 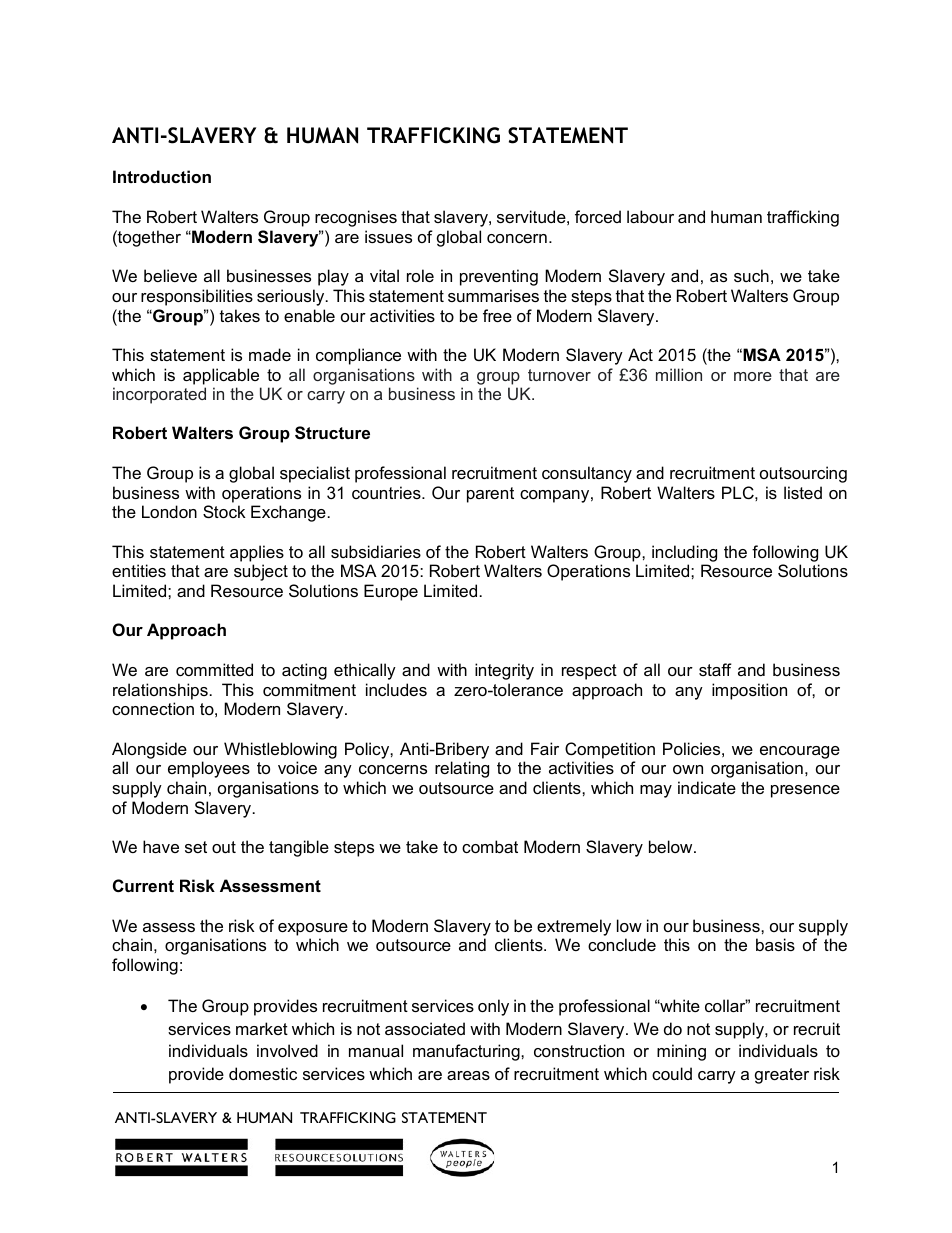 What do you see at coordinates (707, 787) in the document?
I see `indicate` at bounding box center [707, 787].
